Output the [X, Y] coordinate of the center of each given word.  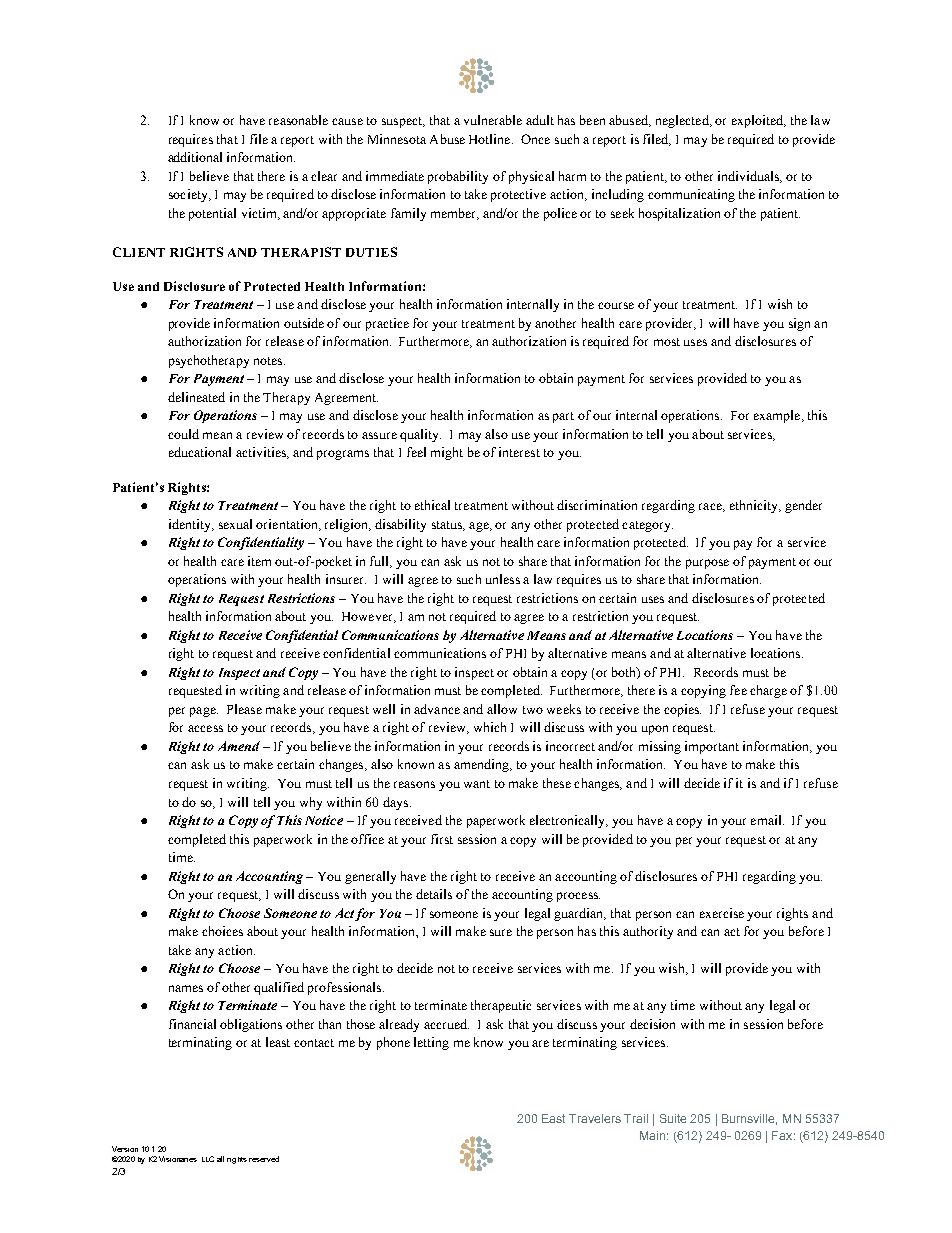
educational [200, 452]
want [477, 784]
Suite [673, 1118]
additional [195, 157]
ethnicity [755, 506]
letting [431, 1043]
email [767, 820]
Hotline [491, 139]
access [205, 728]
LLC [208, 1159]
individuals [749, 177]
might [447, 453]
